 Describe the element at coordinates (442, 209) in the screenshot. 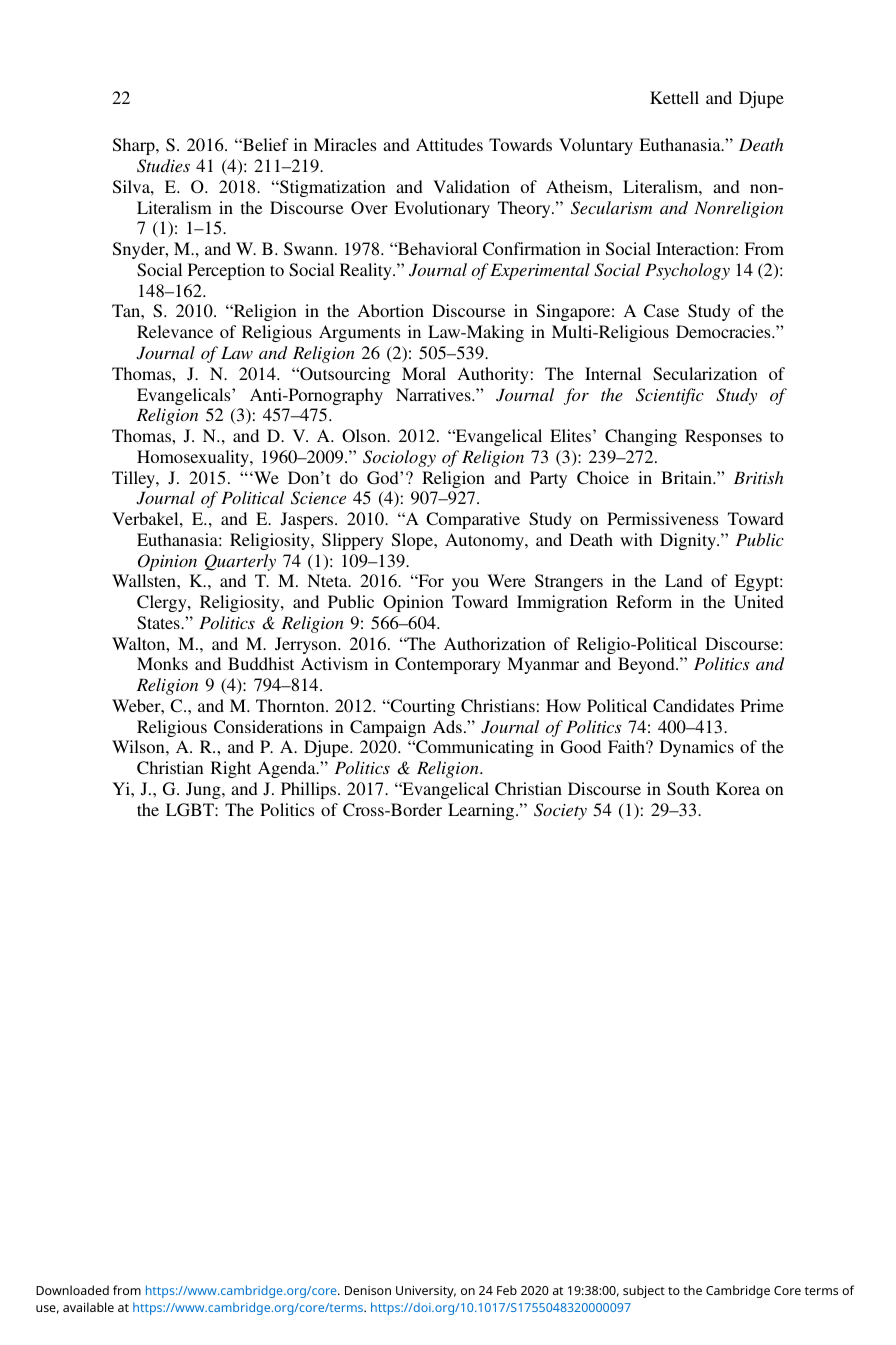

I see `Evolutionary` at that location.
